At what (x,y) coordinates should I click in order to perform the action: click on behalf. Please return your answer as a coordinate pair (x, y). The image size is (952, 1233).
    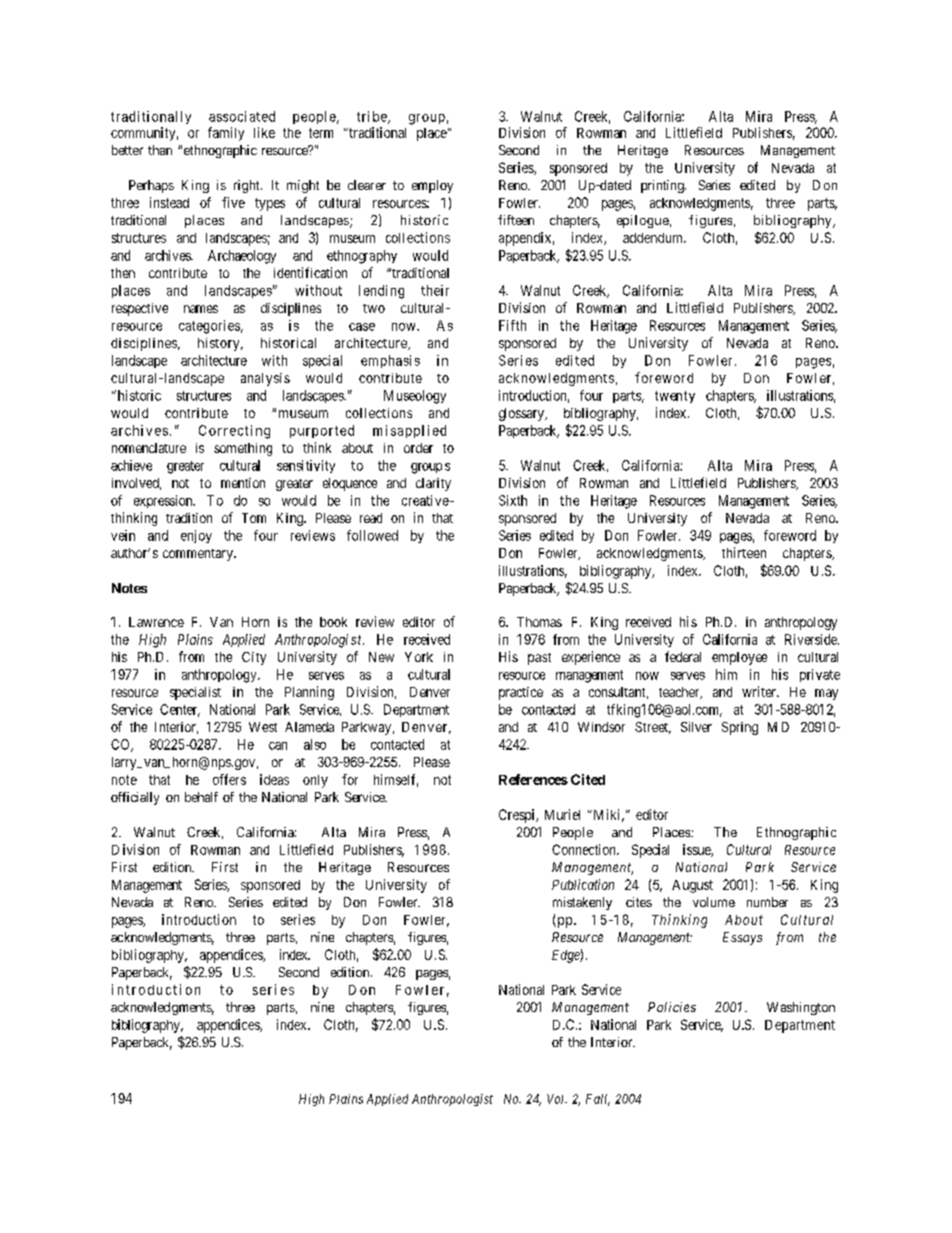
    Looking at the image, I should click on (201, 797).
